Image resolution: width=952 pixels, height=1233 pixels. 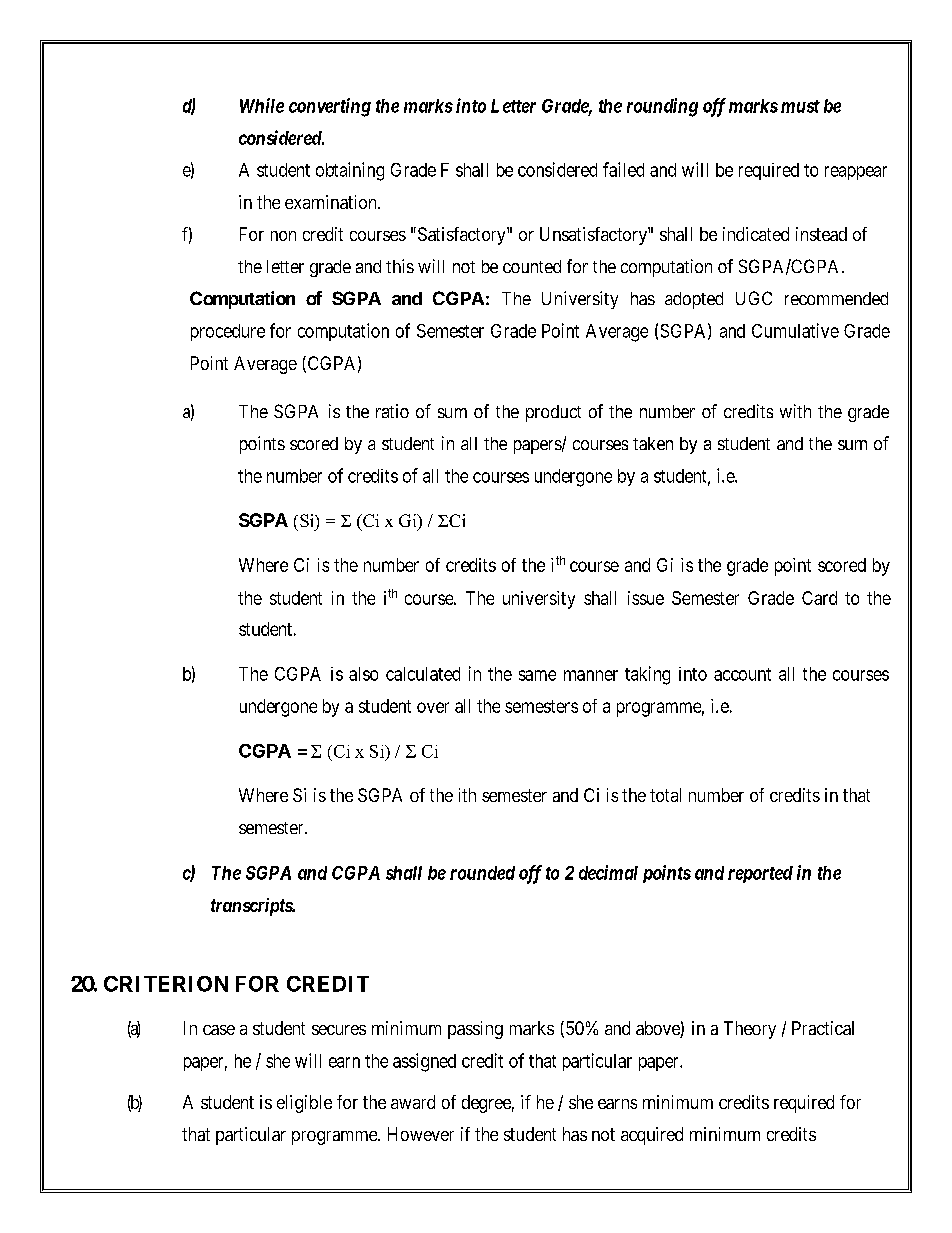 What do you see at coordinates (795, 411) in the screenshot?
I see `with` at bounding box center [795, 411].
